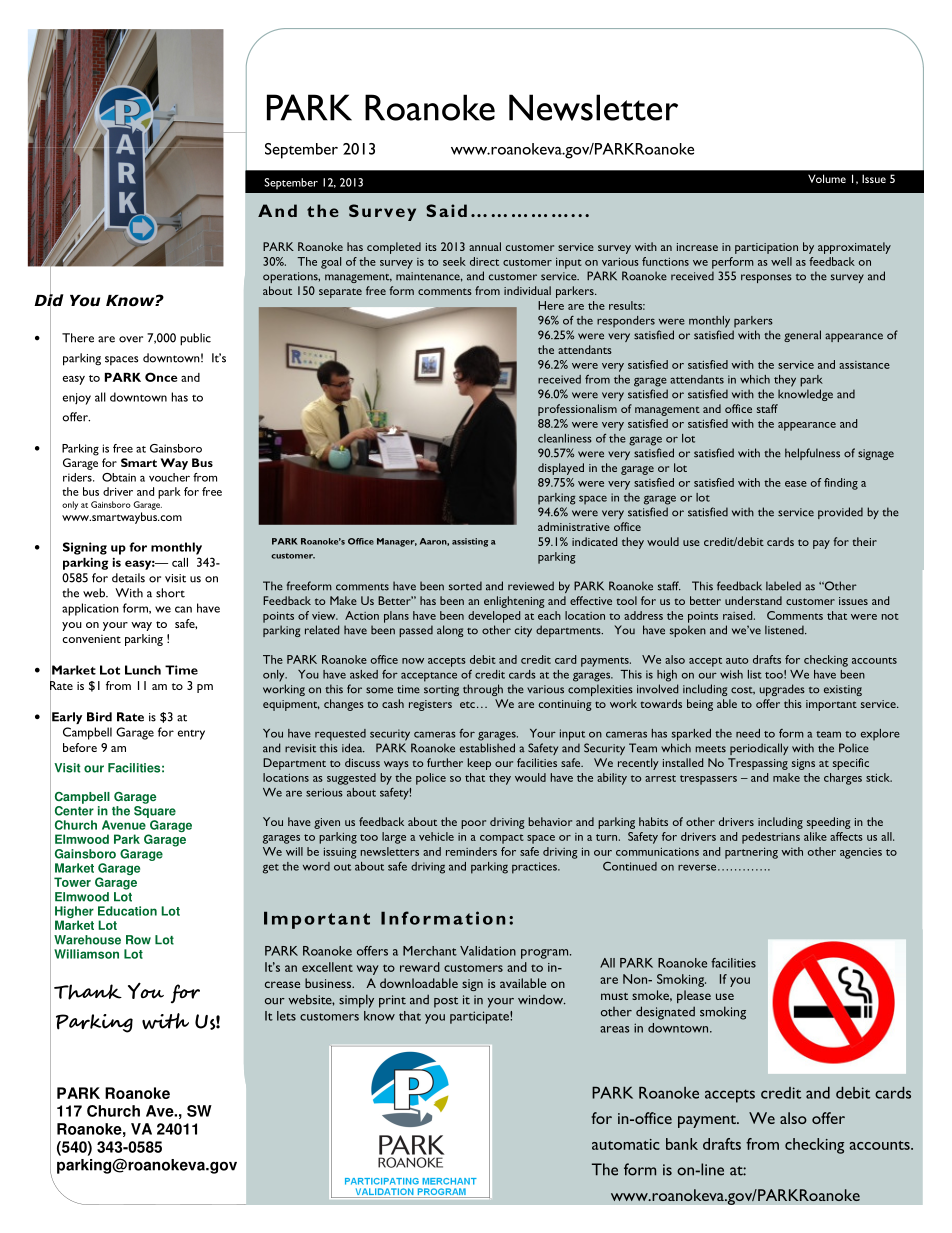 The image size is (952, 1233). Describe the element at coordinates (286, 1016) in the document. I see `lets` at that location.
